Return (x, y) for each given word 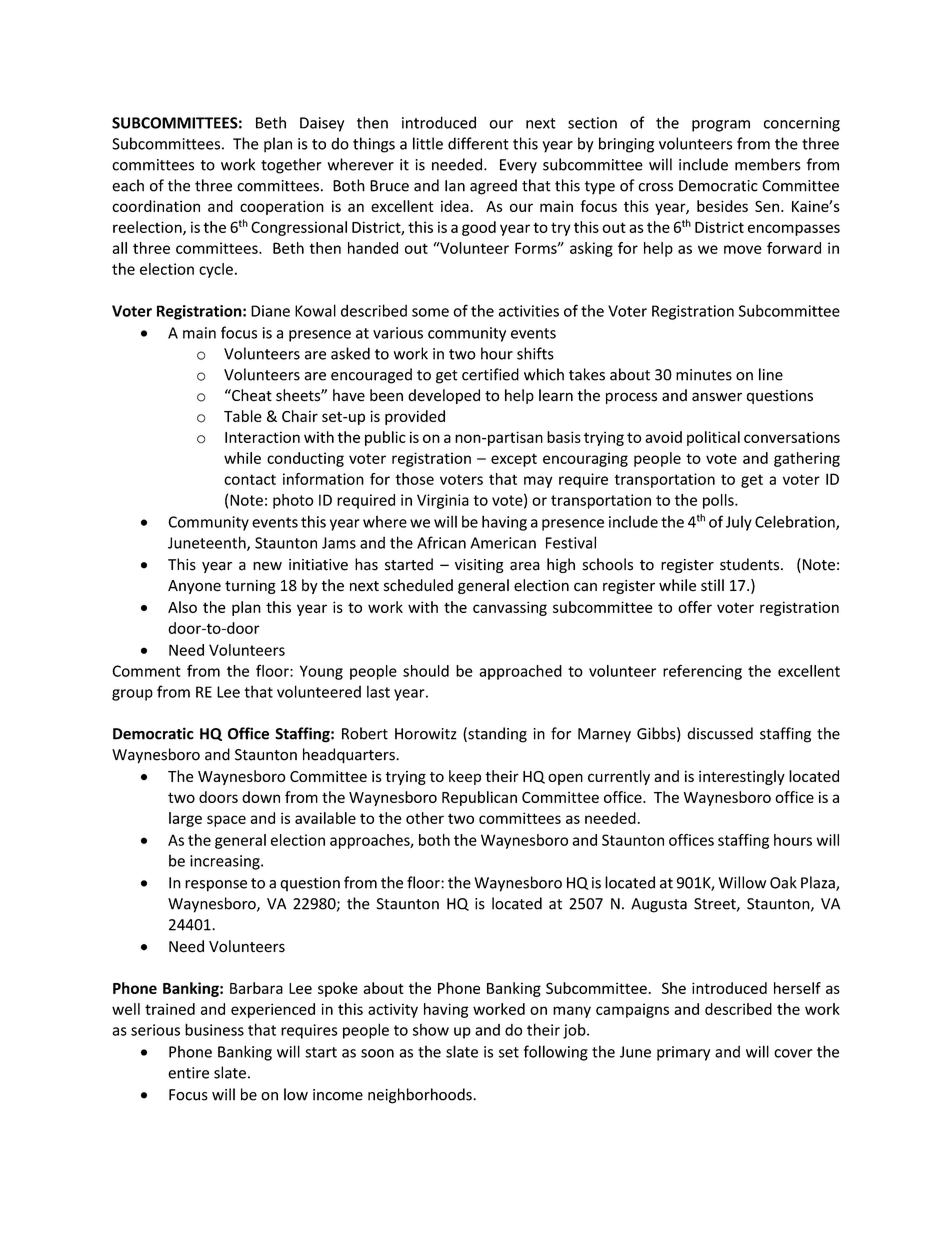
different (478, 143)
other (425, 818)
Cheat (251, 395)
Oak (783, 882)
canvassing (510, 608)
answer (717, 397)
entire (188, 1073)
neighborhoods (421, 1096)
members (768, 164)
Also (182, 607)
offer (695, 607)
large (185, 819)
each (128, 185)
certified (490, 374)
